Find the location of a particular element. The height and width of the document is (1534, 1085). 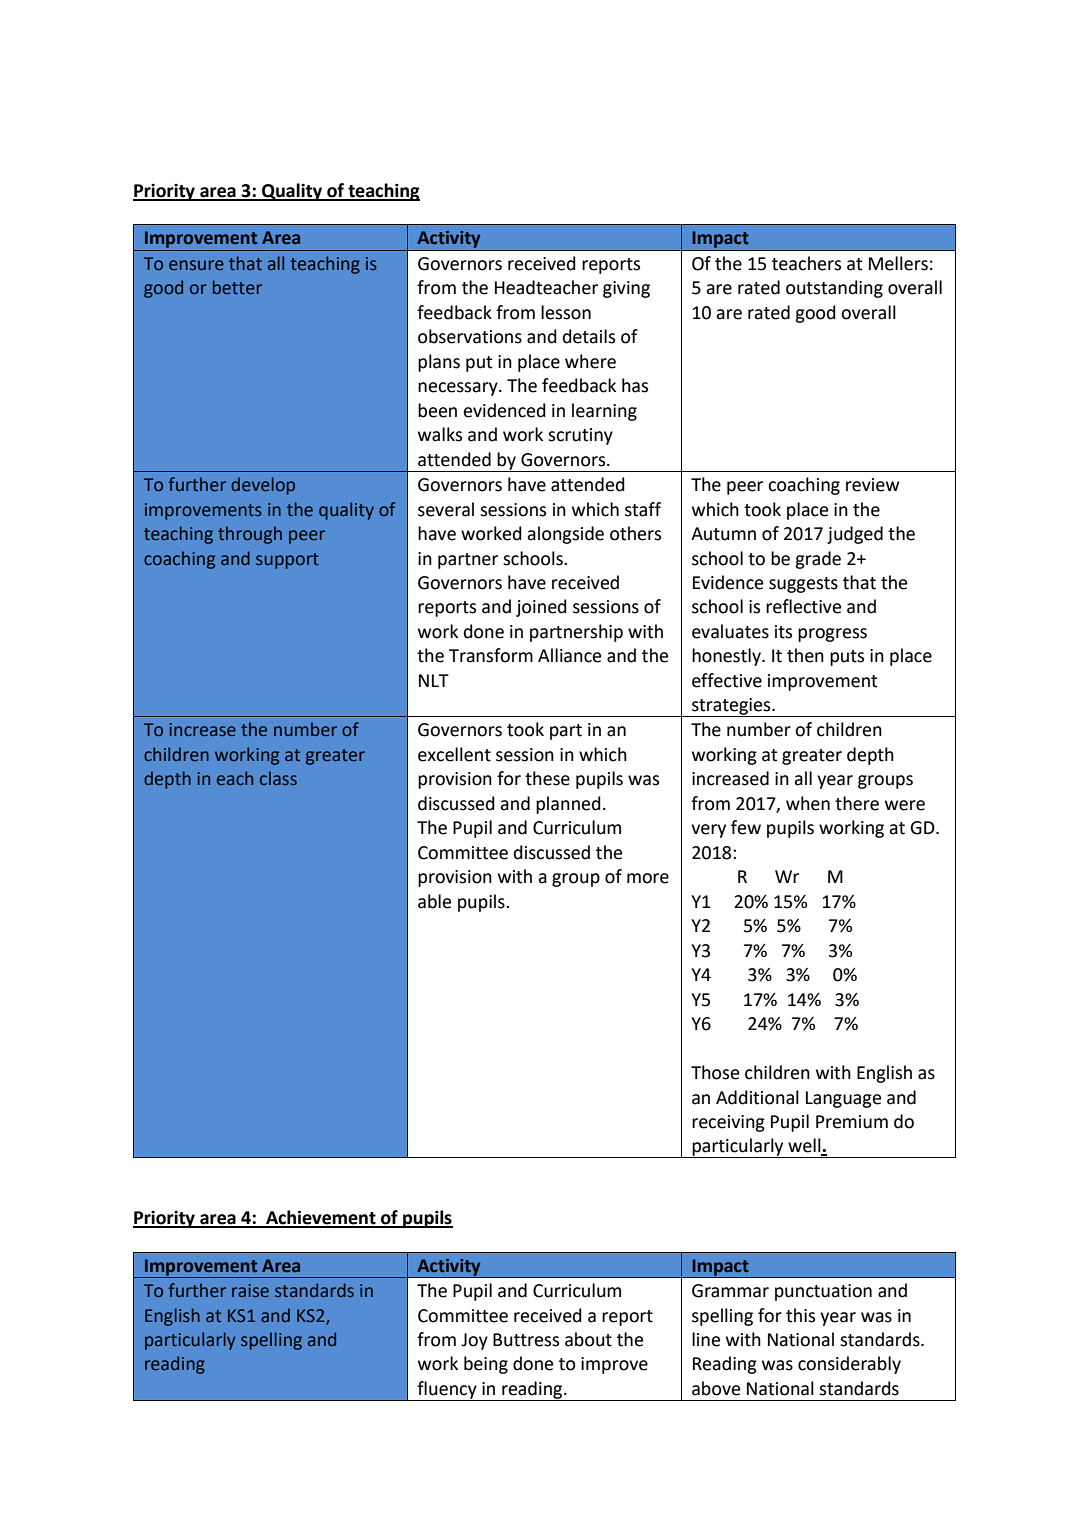

when is located at coordinates (808, 803).
